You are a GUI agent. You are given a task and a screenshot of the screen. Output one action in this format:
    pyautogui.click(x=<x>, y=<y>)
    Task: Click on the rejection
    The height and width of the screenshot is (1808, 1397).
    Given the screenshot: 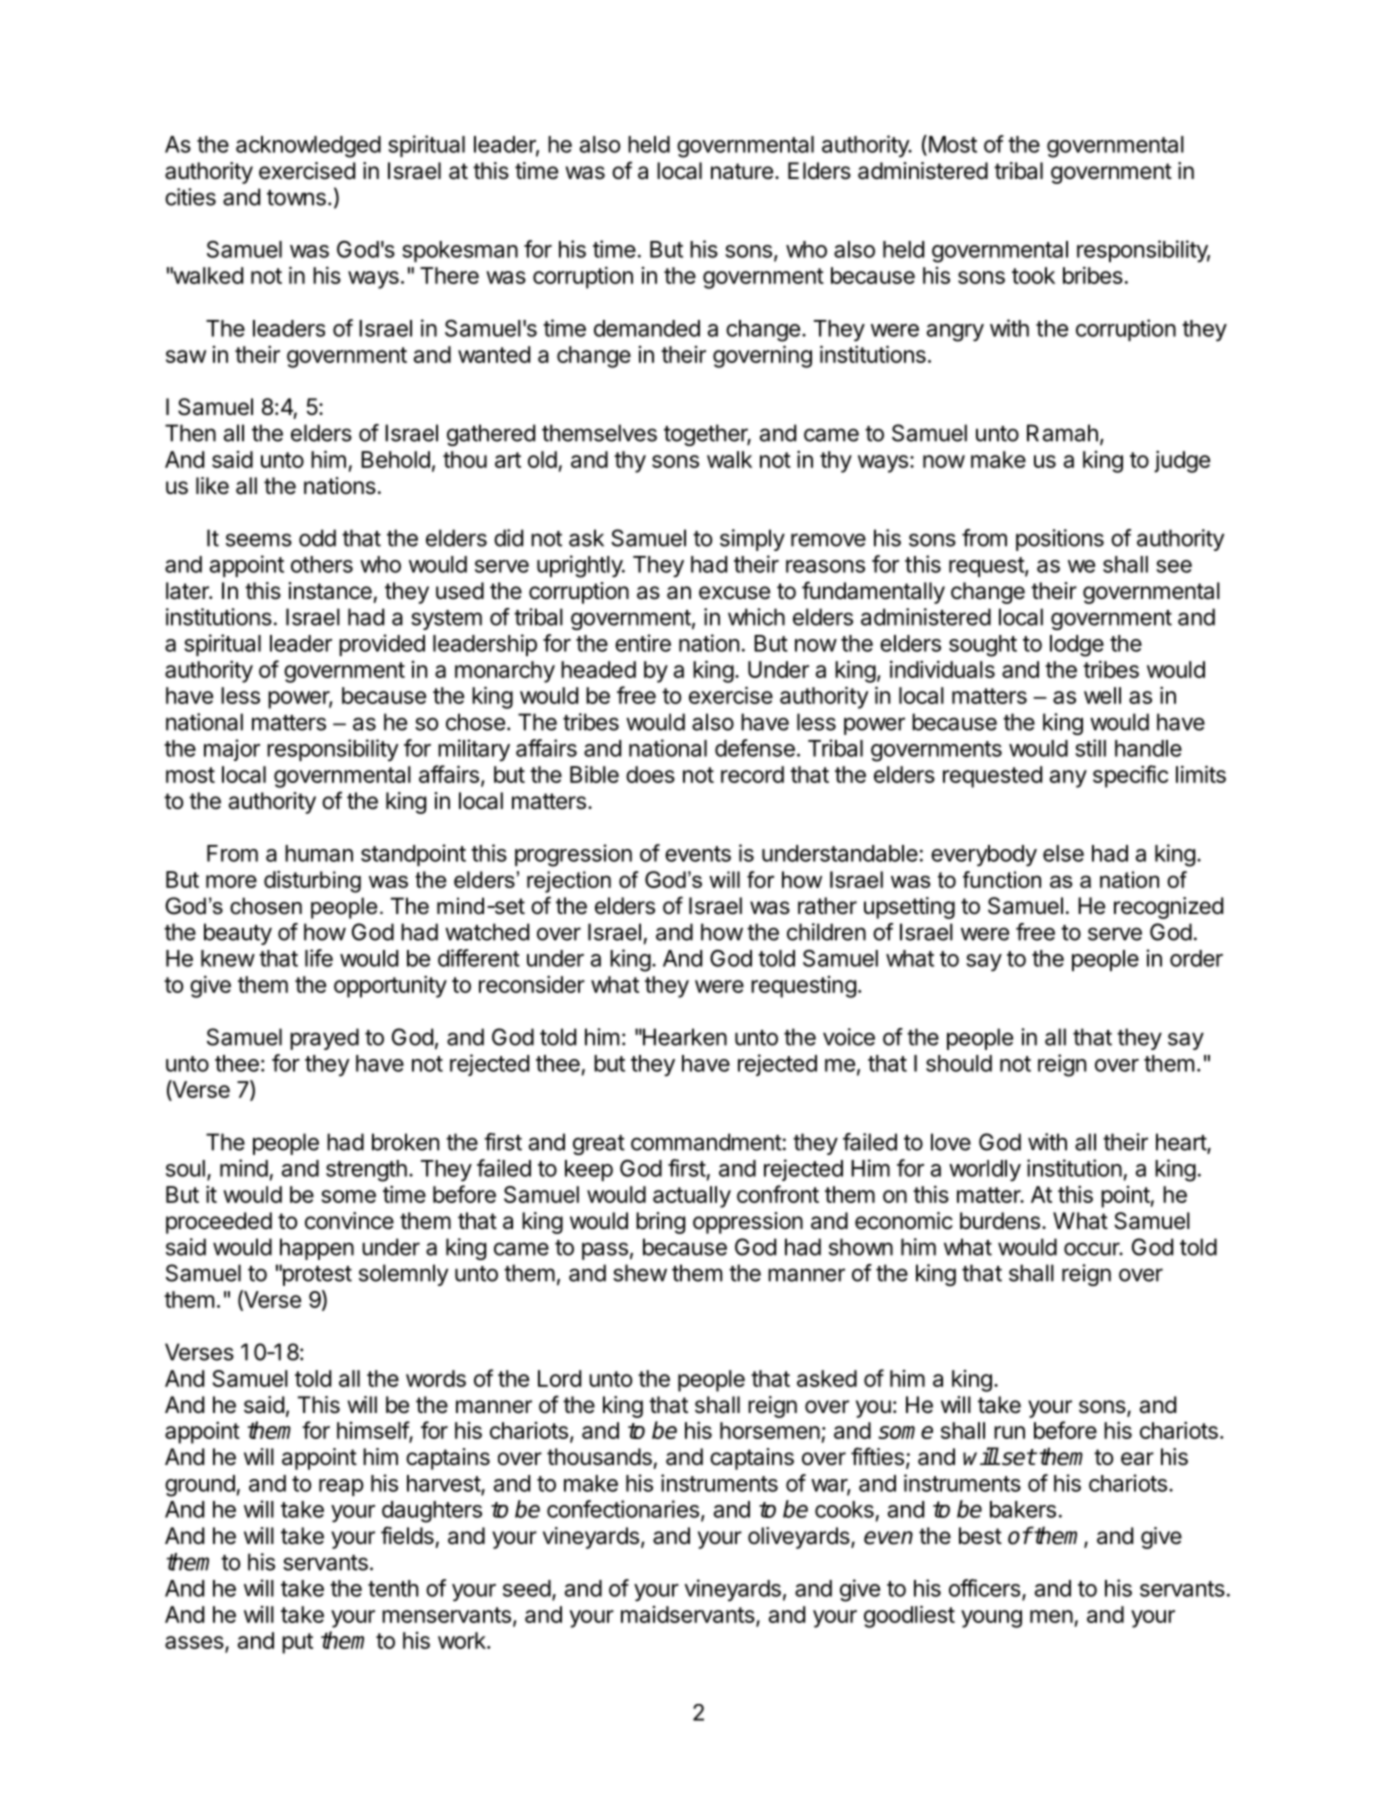 What is the action you would take?
    pyautogui.click(x=569, y=882)
